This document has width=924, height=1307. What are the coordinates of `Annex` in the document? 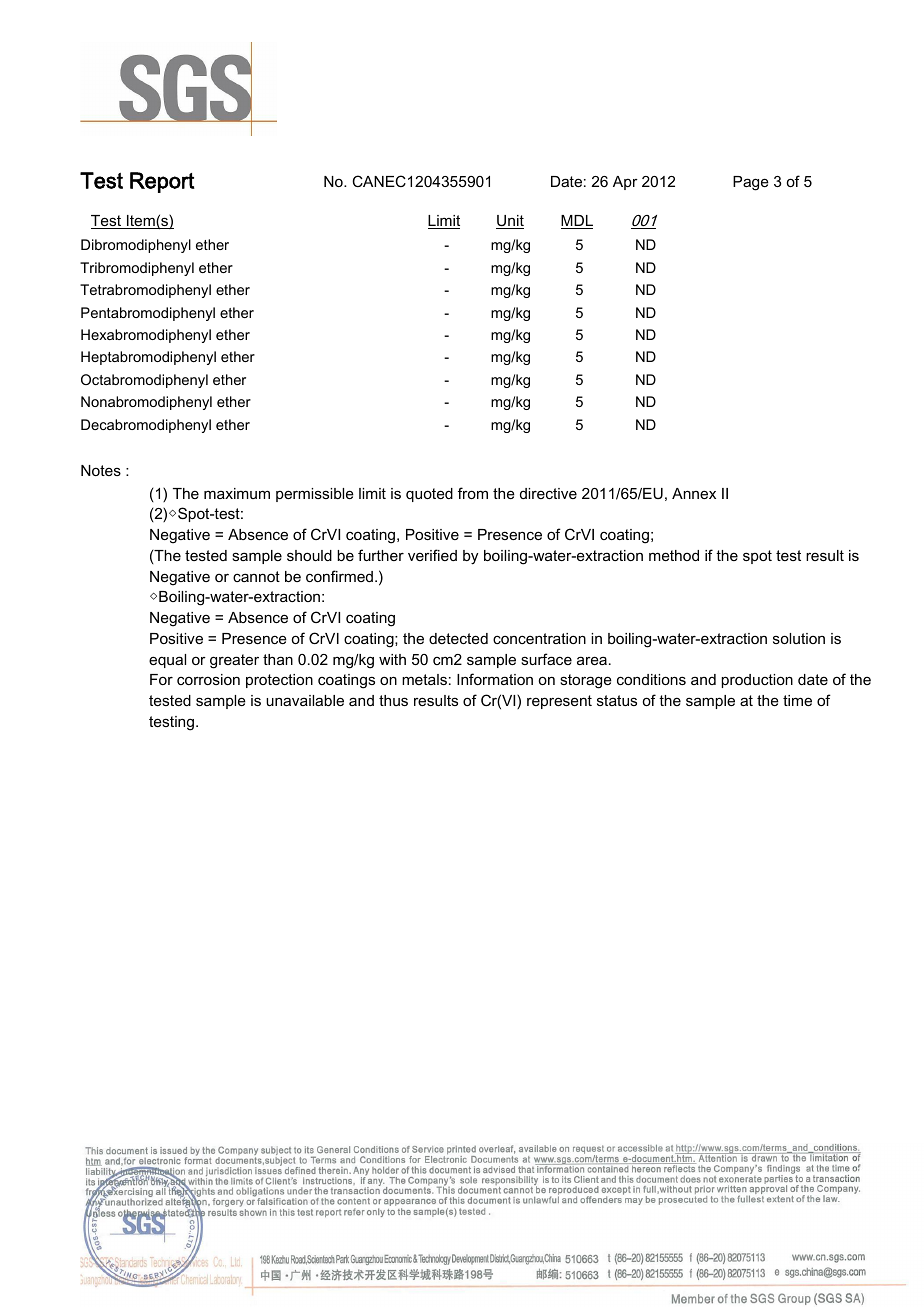 It's located at (694, 493).
